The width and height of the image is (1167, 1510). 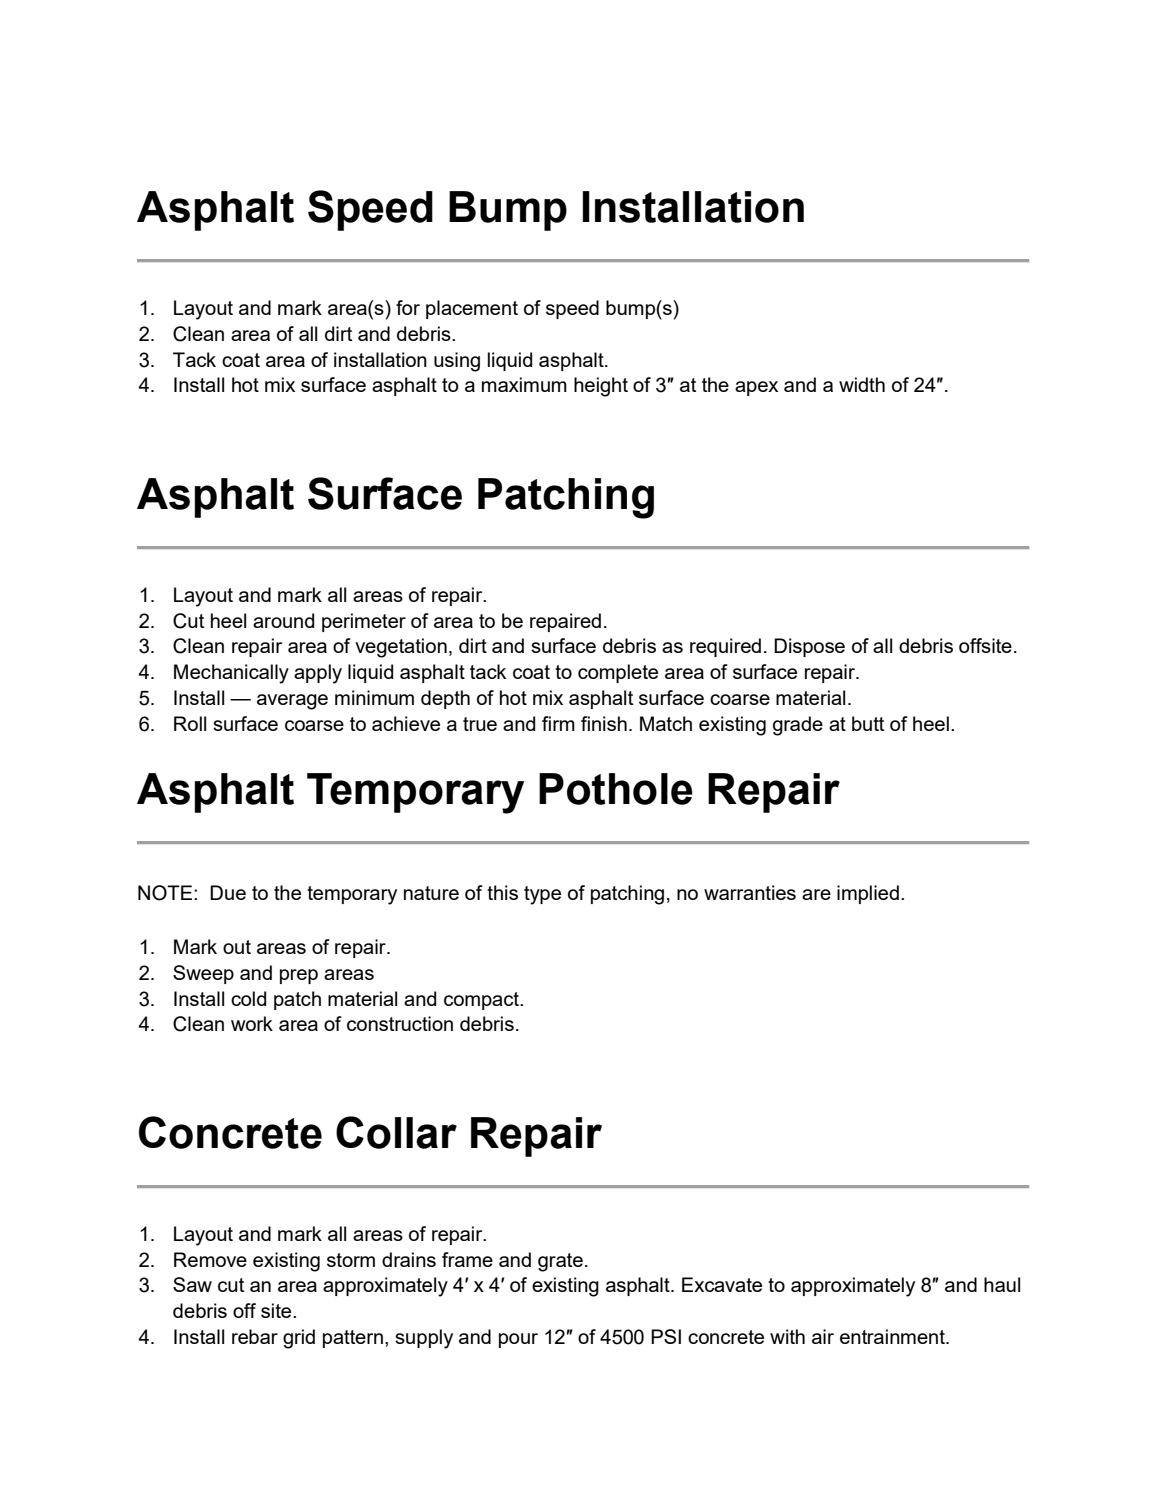 I want to click on around, so click(x=283, y=620).
